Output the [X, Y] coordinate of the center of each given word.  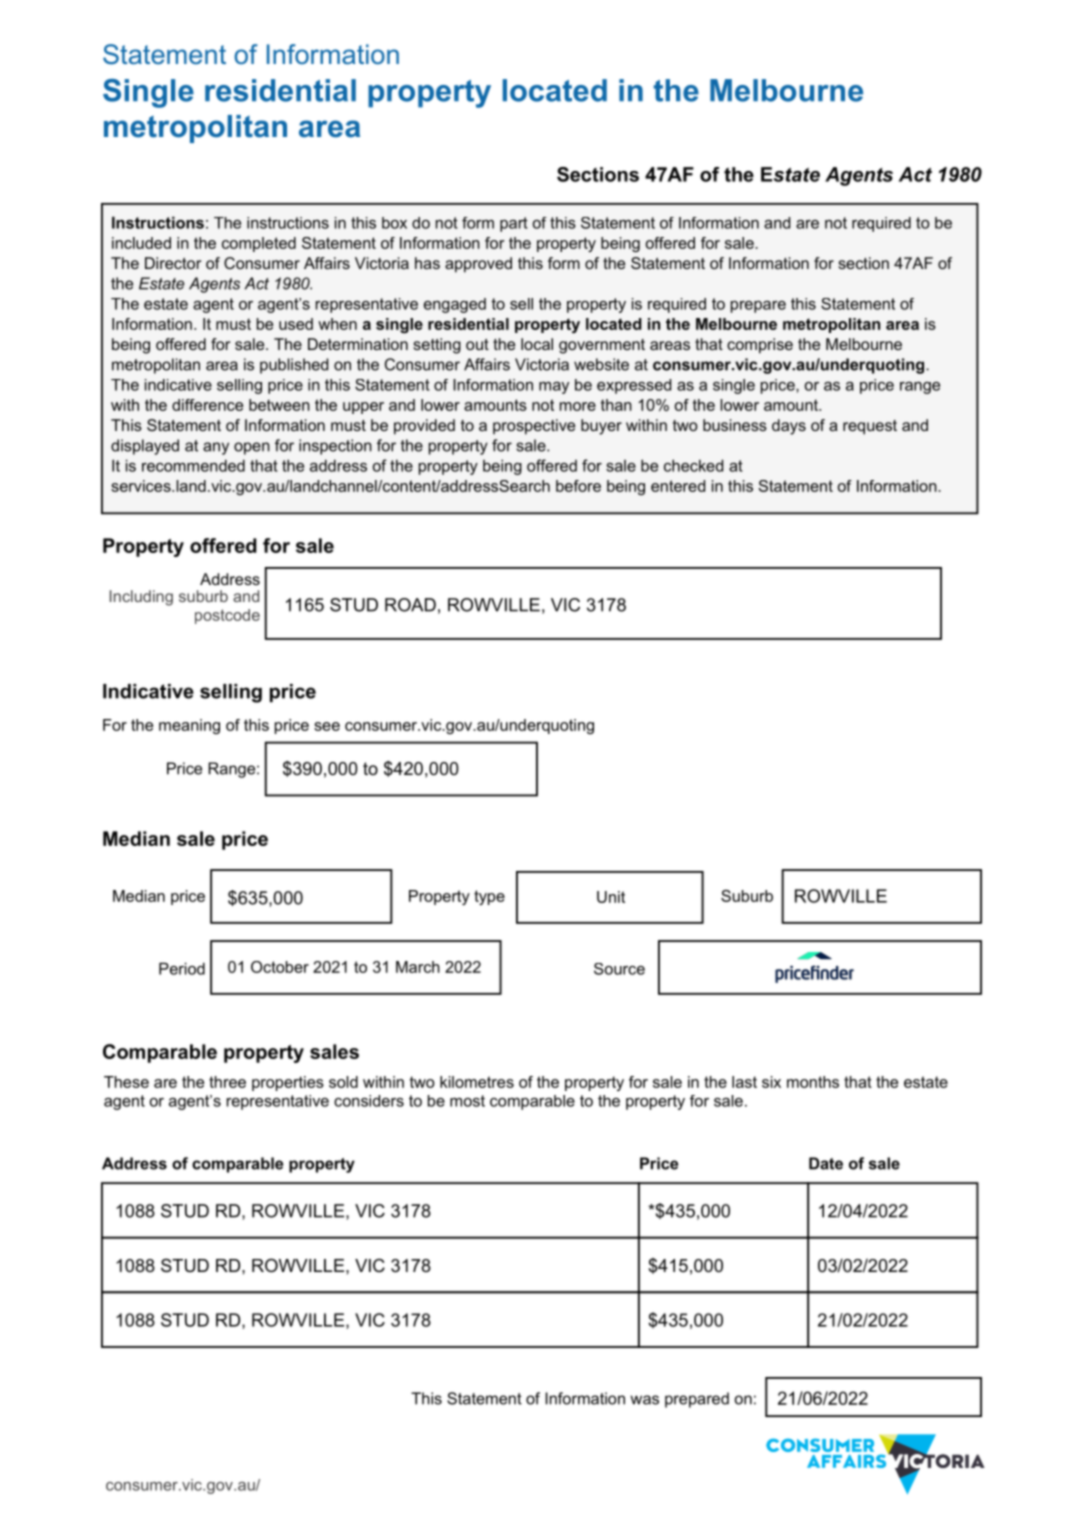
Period [182, 968]
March [418, 967]
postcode [227, 616]
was [644, 1400]
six [771, 1082]
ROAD [410, 605]
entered [678, 486]
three [227, 1082]
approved [478, 265]
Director [173, 263]
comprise [760, 346]
